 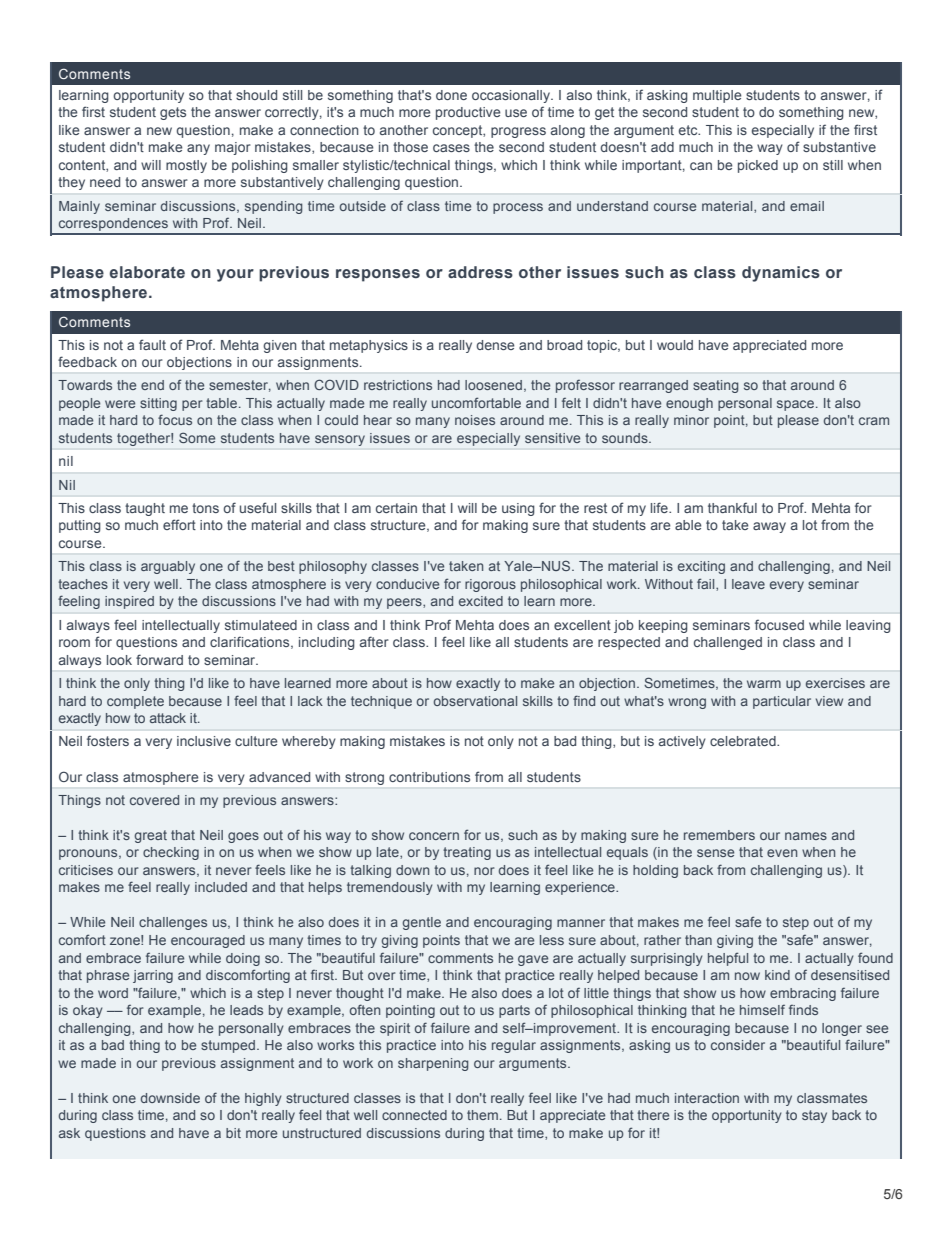 I want to click on excited, so click(x=481, y=601).
